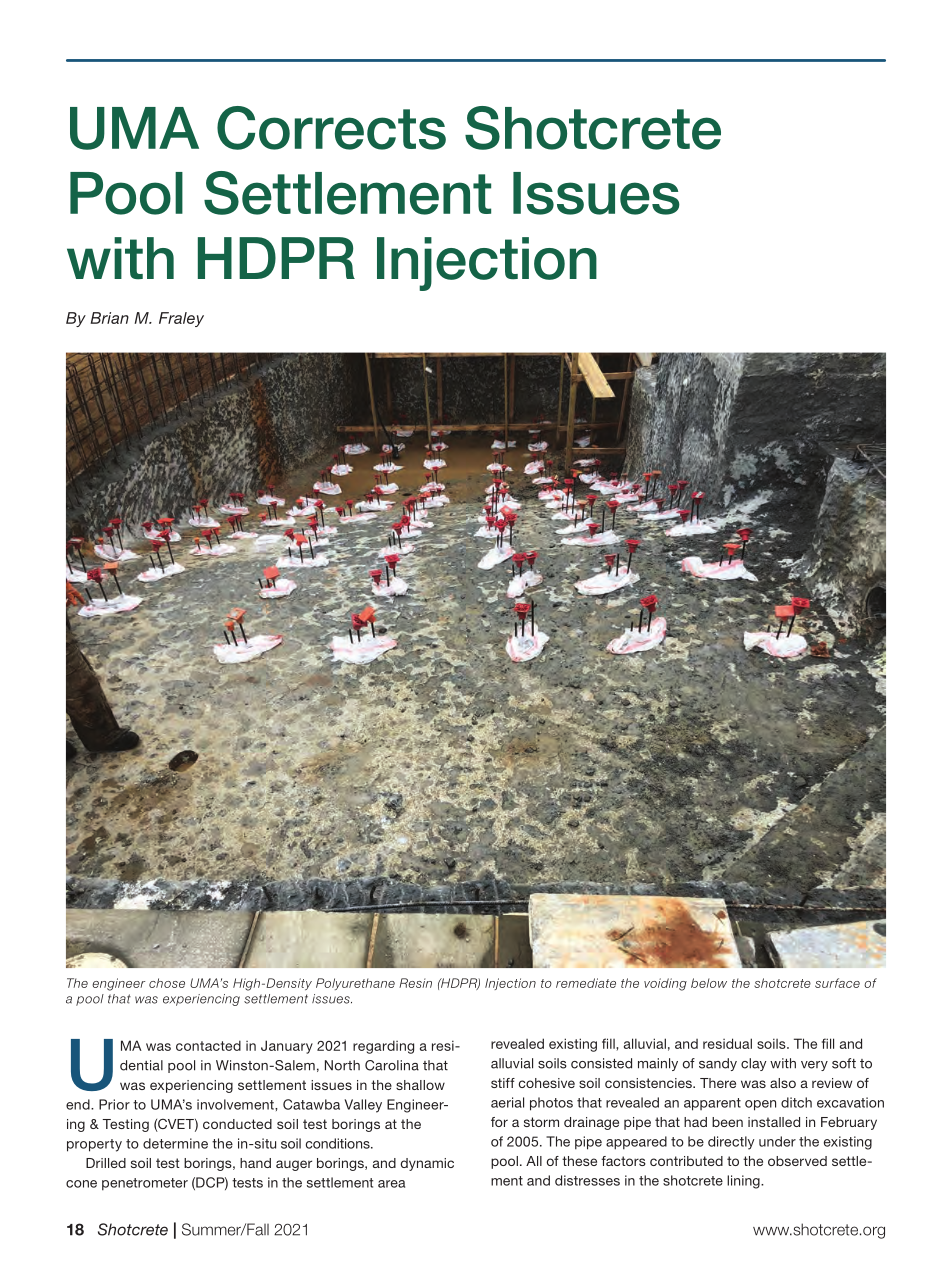  Describe the element at coordinates (777, 1141) in the page. I see `under` at that location.
